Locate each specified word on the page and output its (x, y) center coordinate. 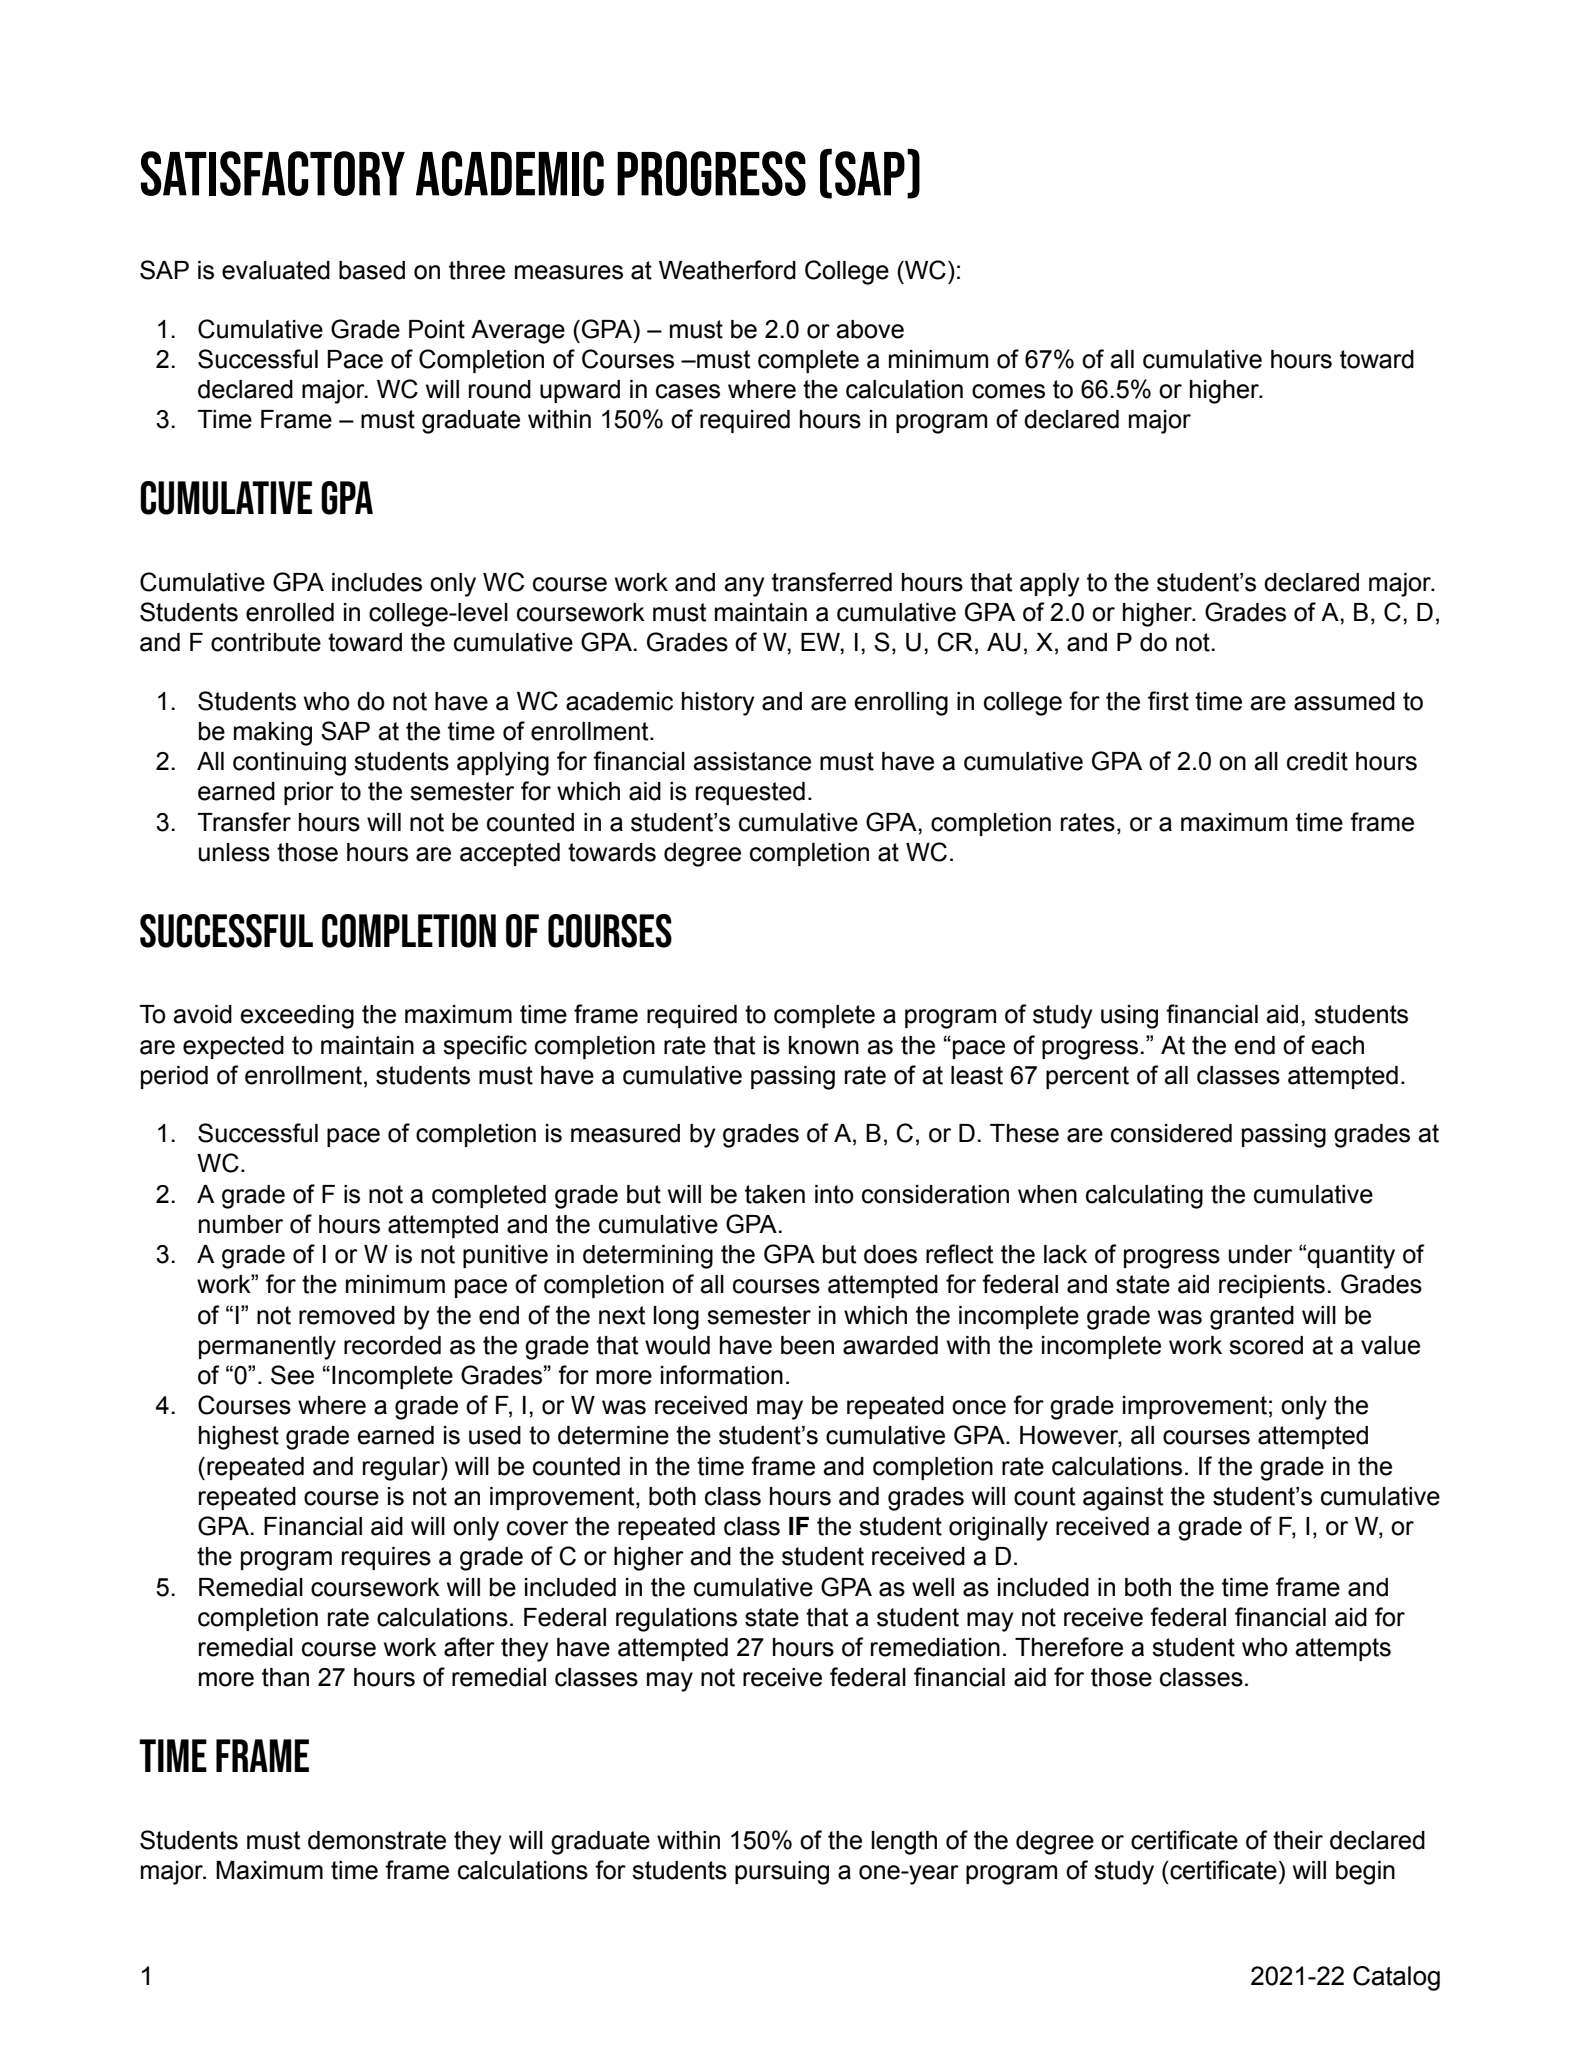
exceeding (297, 1017)
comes (1008, 391)
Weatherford (727, 270)
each (1337, 1045)
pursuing (782, 1873)
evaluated (276, 270)
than (285, 1677)
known (824, 1045)
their (1298, 1840)
